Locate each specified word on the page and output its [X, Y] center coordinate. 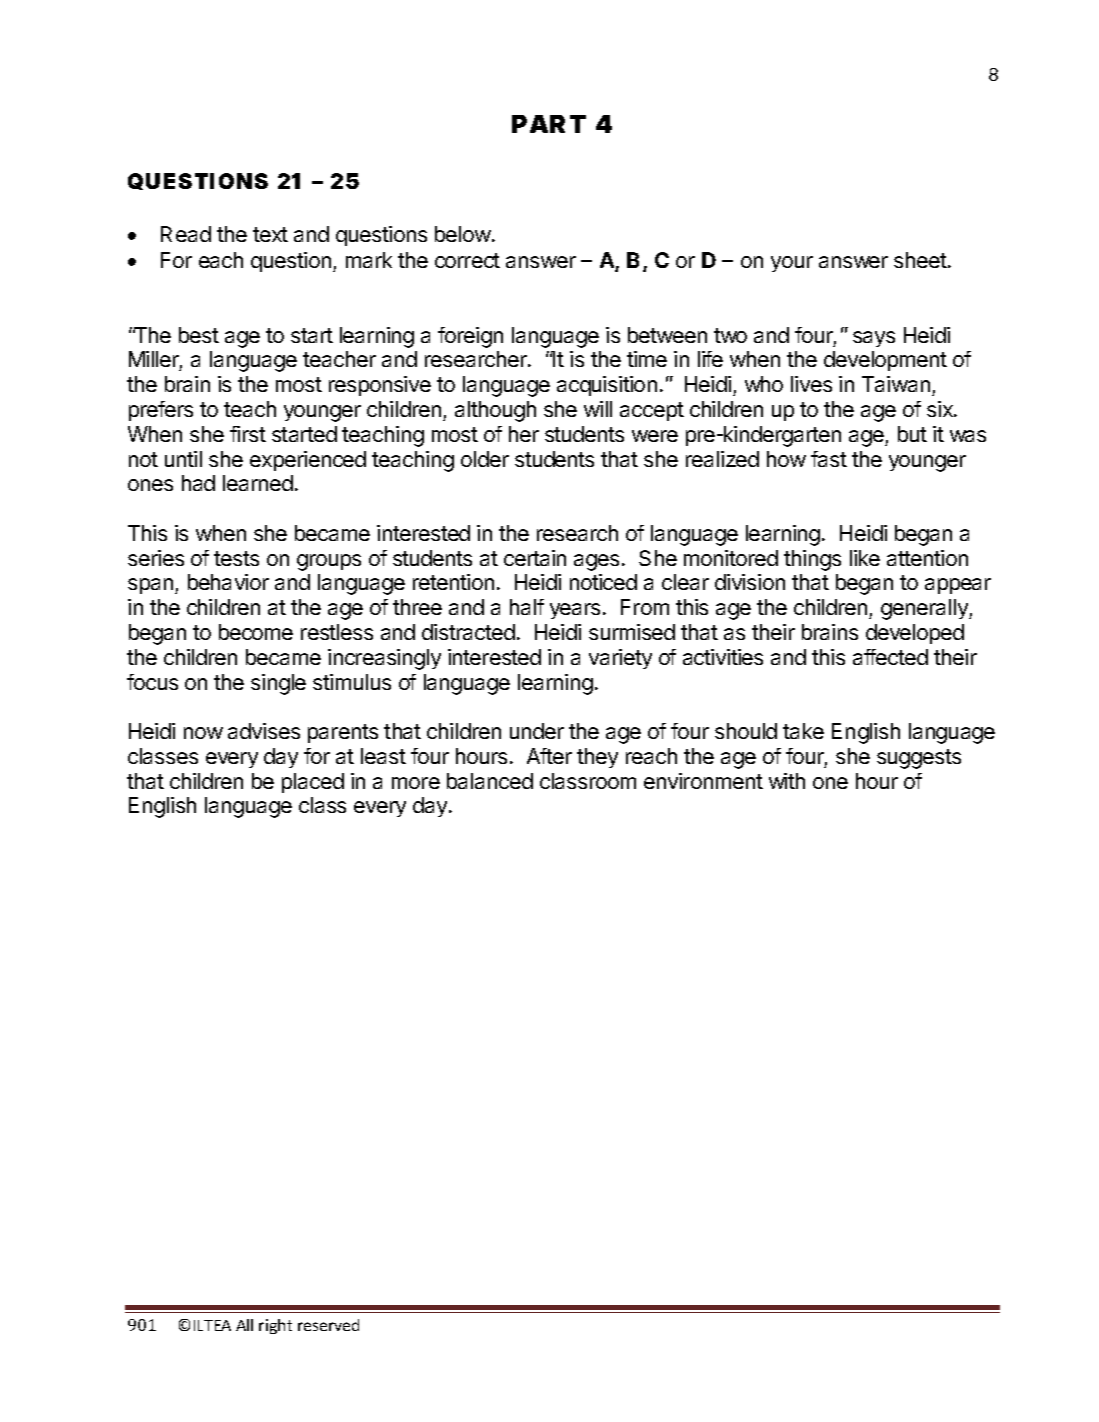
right [275, 1326]
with [787, 781]
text [270, 234]
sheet [921, 260]
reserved [328, 1325]
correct [467, 260]
